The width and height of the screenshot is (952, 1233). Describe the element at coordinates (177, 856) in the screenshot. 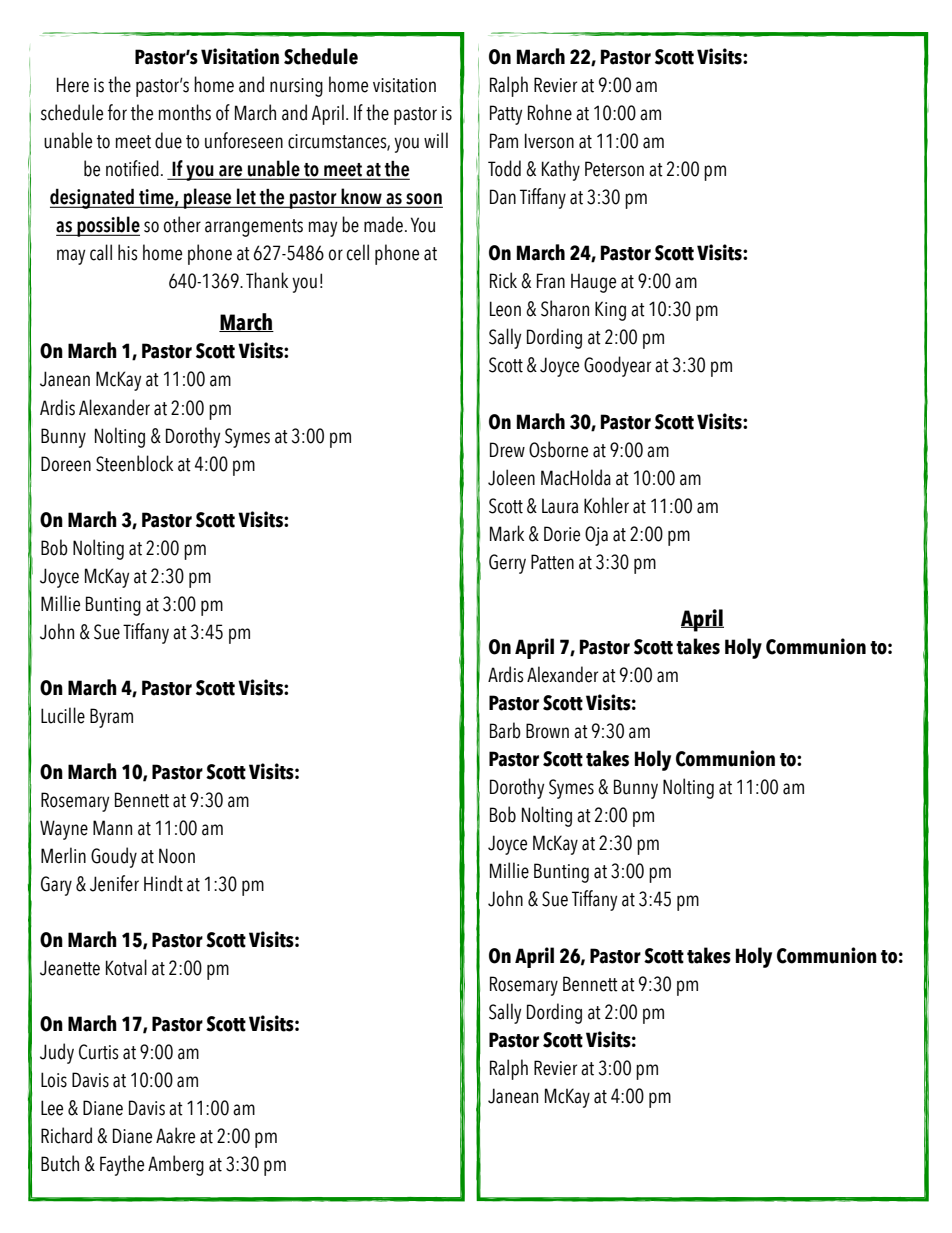

I see `Noon` at that location.
